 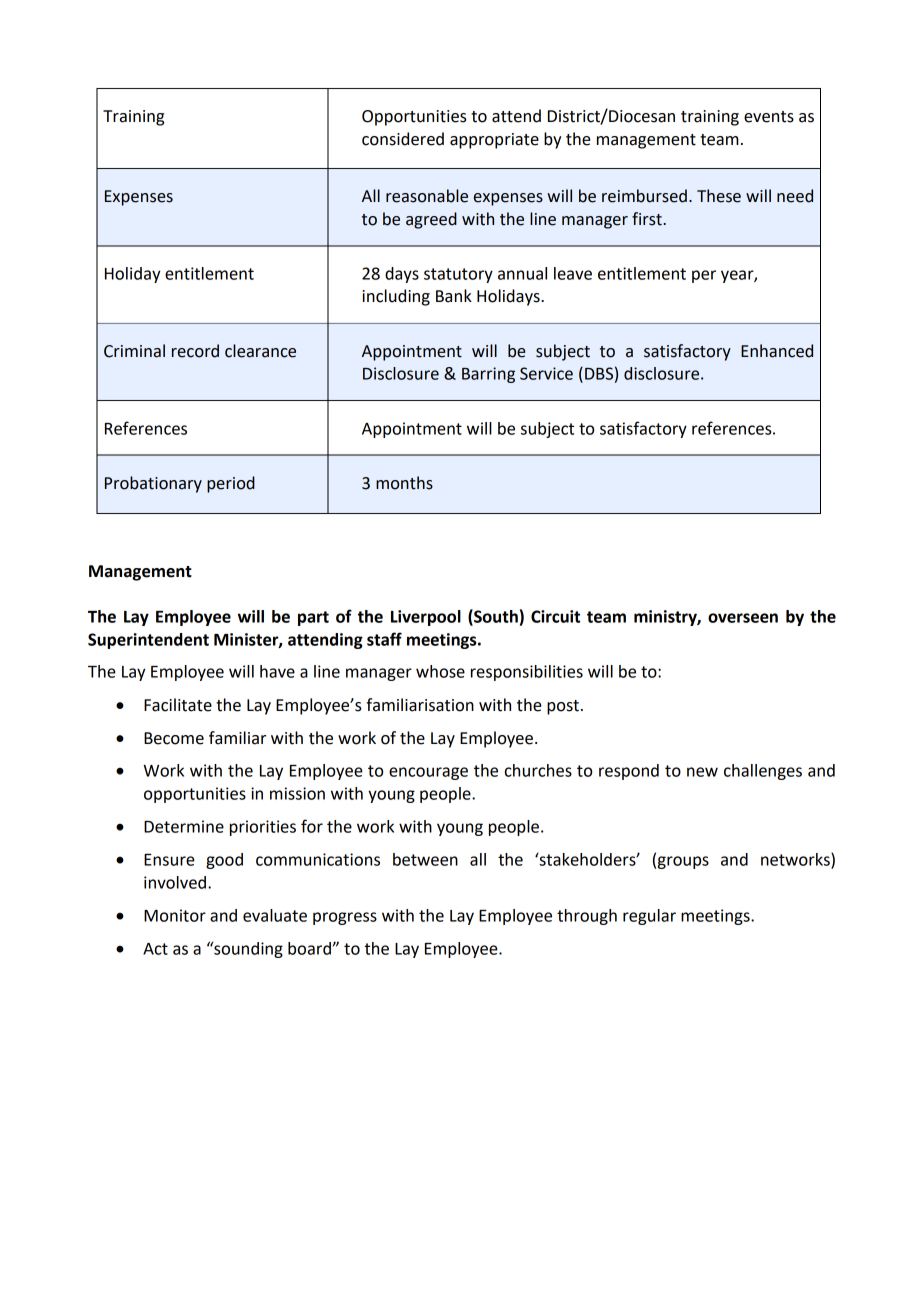 I want to click on overseen, so click(x=743, y=618).
